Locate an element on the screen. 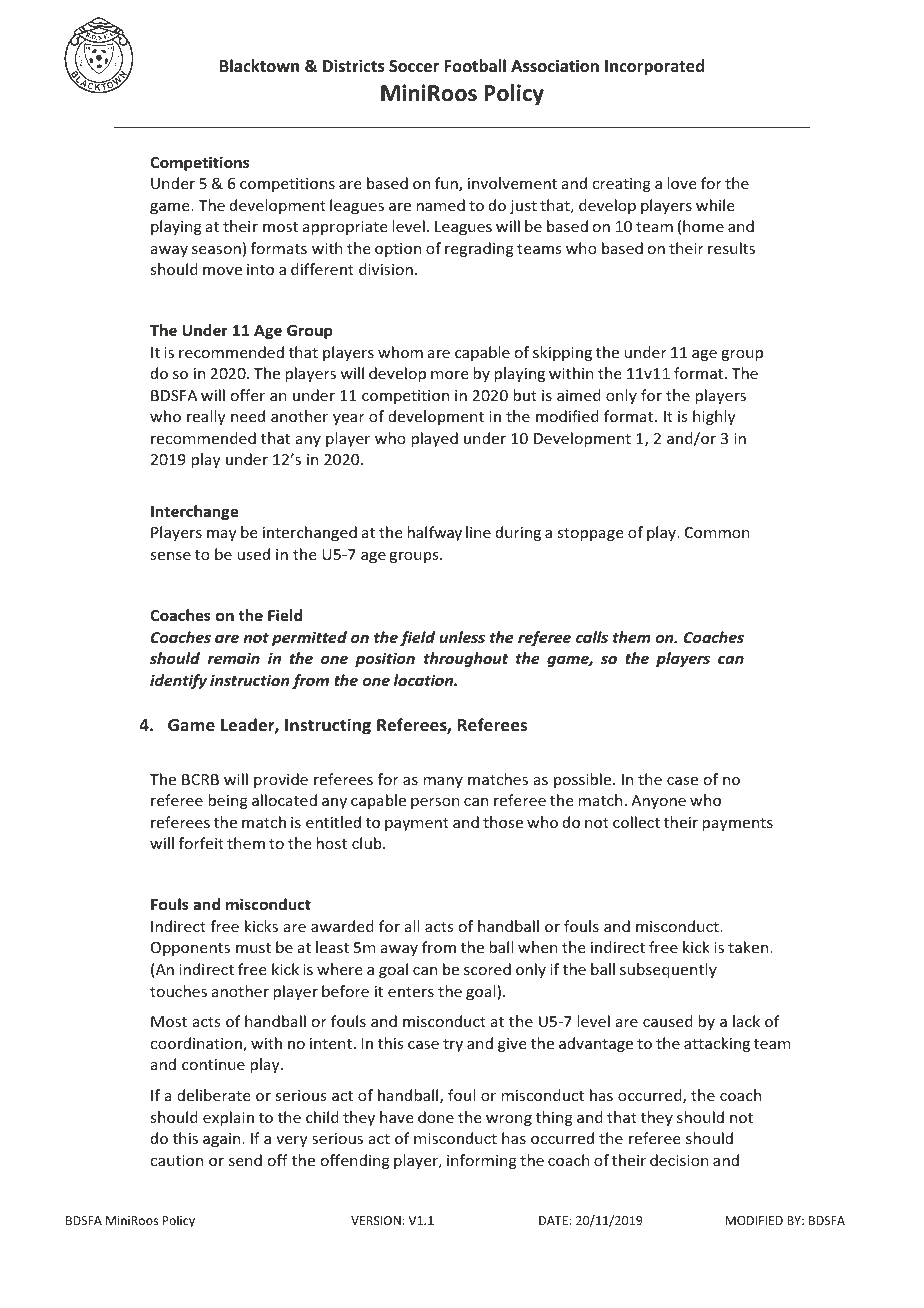 Image resolution: width=924 pixels, height=1308 pixels. send is located at coordinates (245, 1160).
